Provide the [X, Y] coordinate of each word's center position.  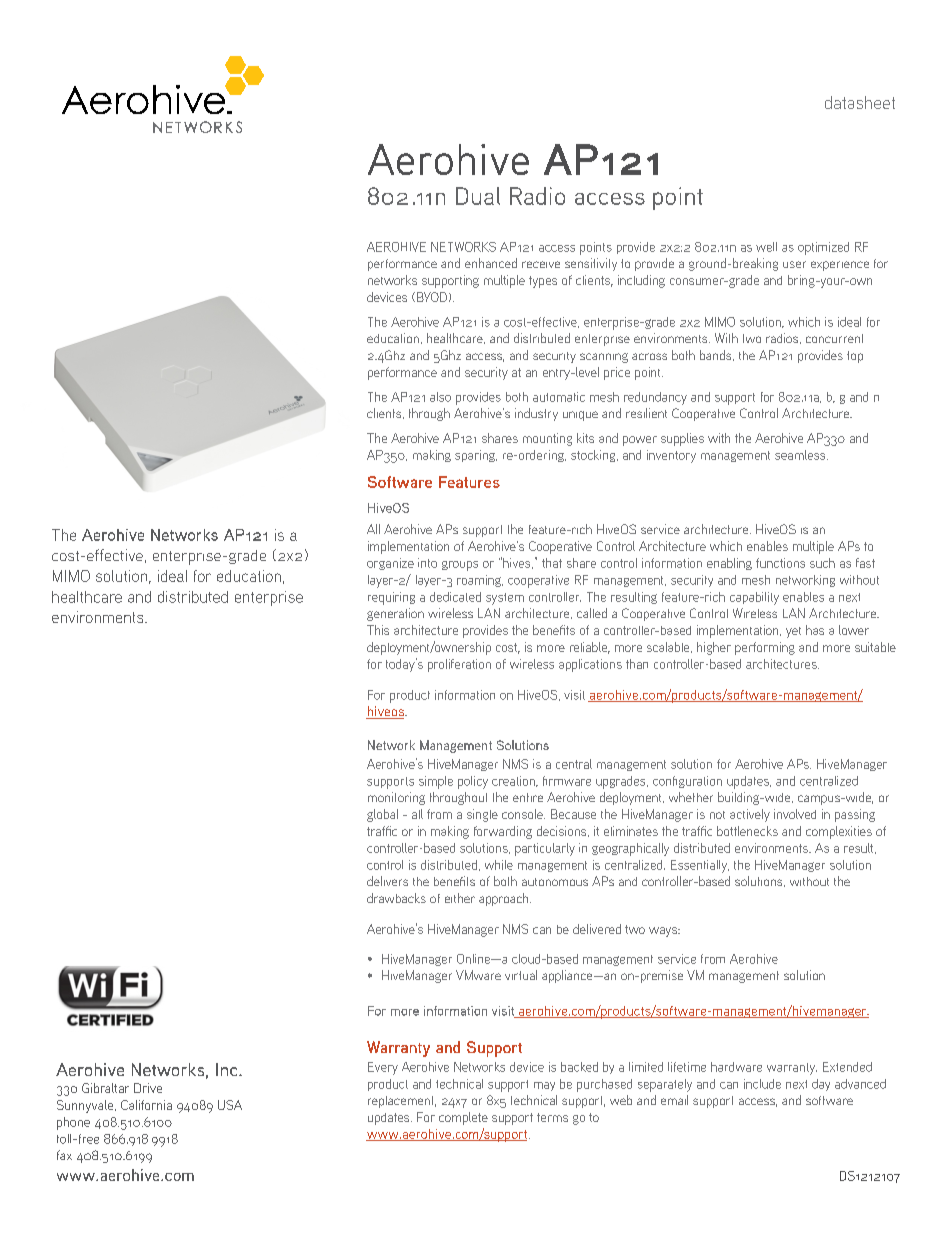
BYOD [430, 297]
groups [460, 566]
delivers [387, 881]
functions [780, 563]
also [440, 397]
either [460, 898]
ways [664, 932]
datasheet [860, 102]
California [146, 1105]
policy [473, 782]
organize [390, 564]
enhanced [491, 263]
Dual [478, 196]
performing [765, 648]
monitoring [396, 798]
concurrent [834, 338]
